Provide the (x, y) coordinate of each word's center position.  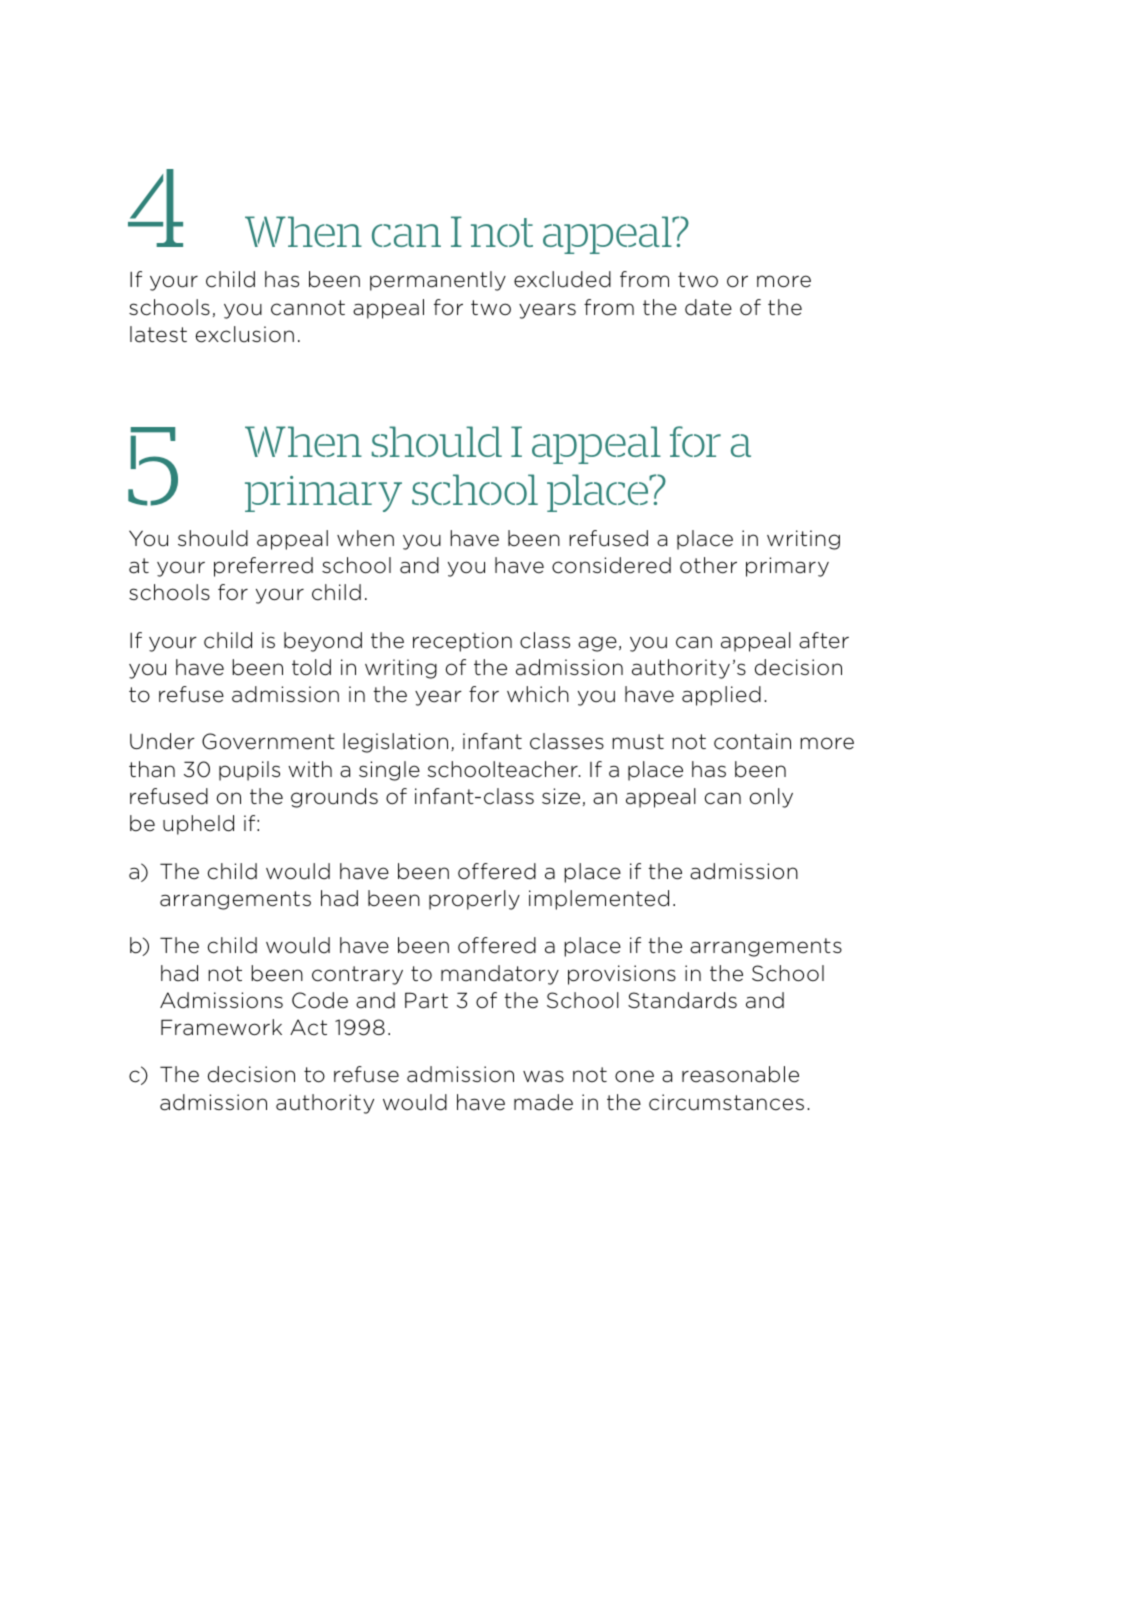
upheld (198, 825)
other (708, 565)
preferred (263, 567)
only (771, 798)
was (543, 1076)
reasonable (740, 1074)
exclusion (244, 334)
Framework (221, 1027)
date (708, 307)
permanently (438, 281)
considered (611, 565)
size (561, 796)
